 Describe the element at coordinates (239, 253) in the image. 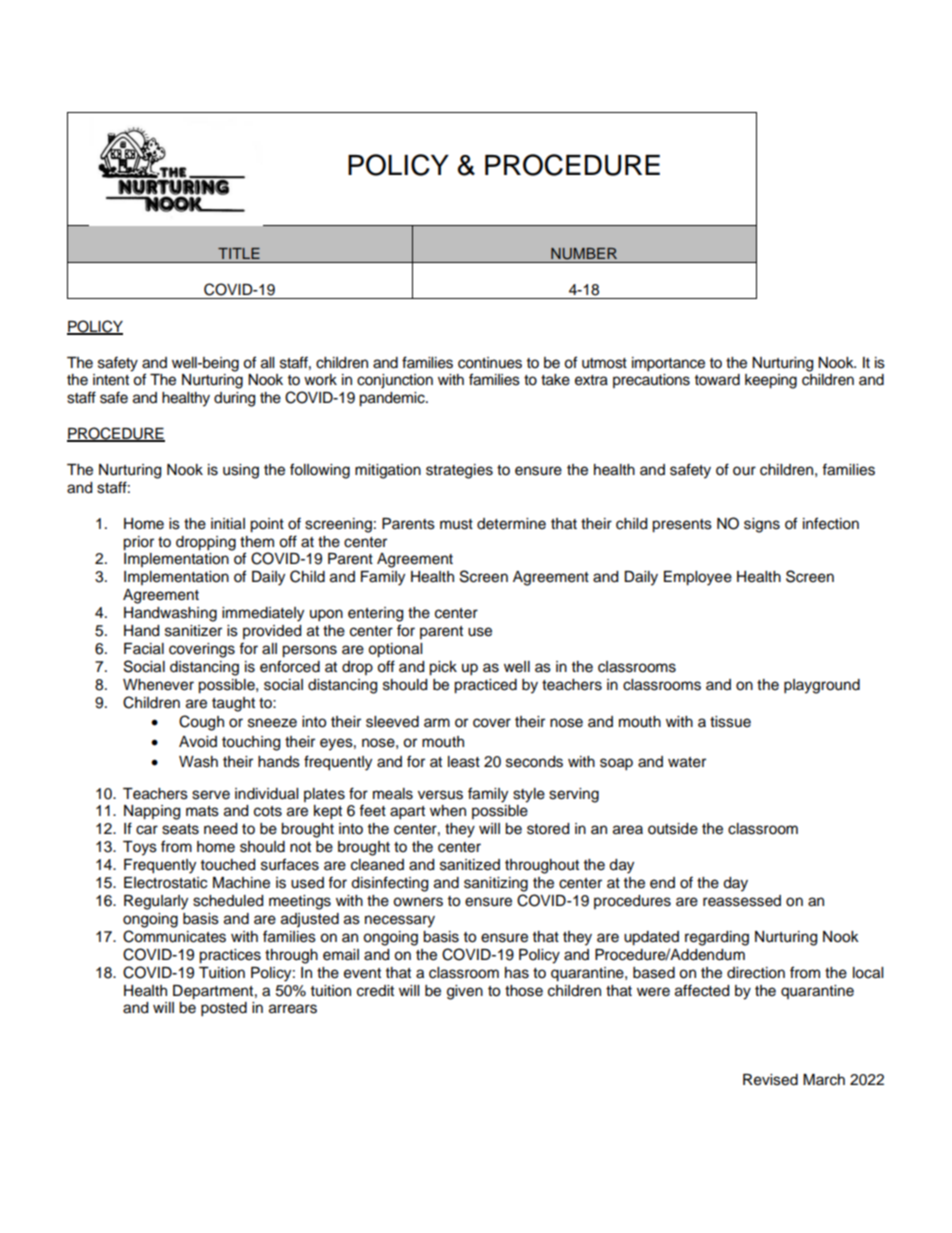

I see `TITLE` at that location.
